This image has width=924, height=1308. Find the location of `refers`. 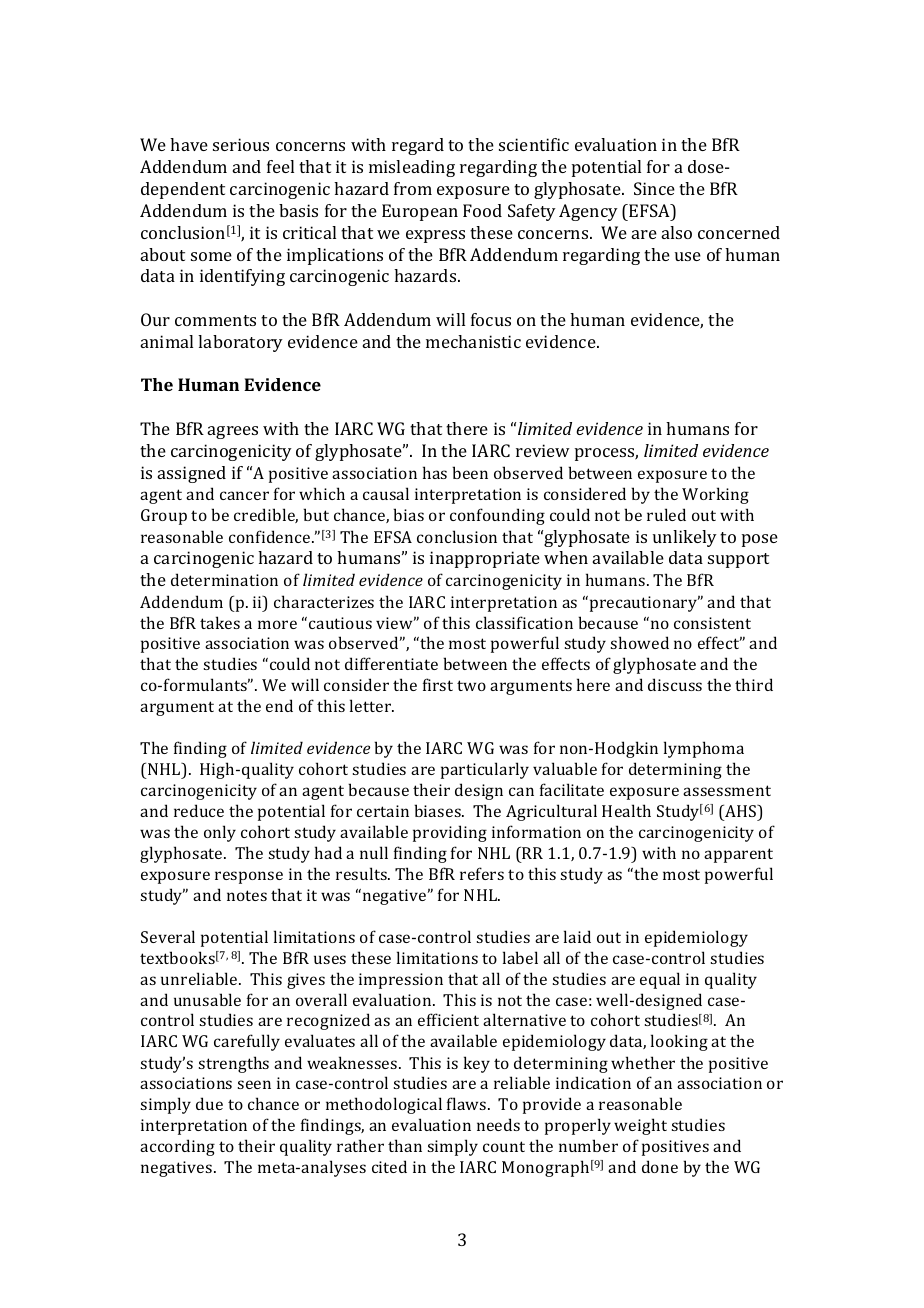

refers is located at coordinates (482, 873).
